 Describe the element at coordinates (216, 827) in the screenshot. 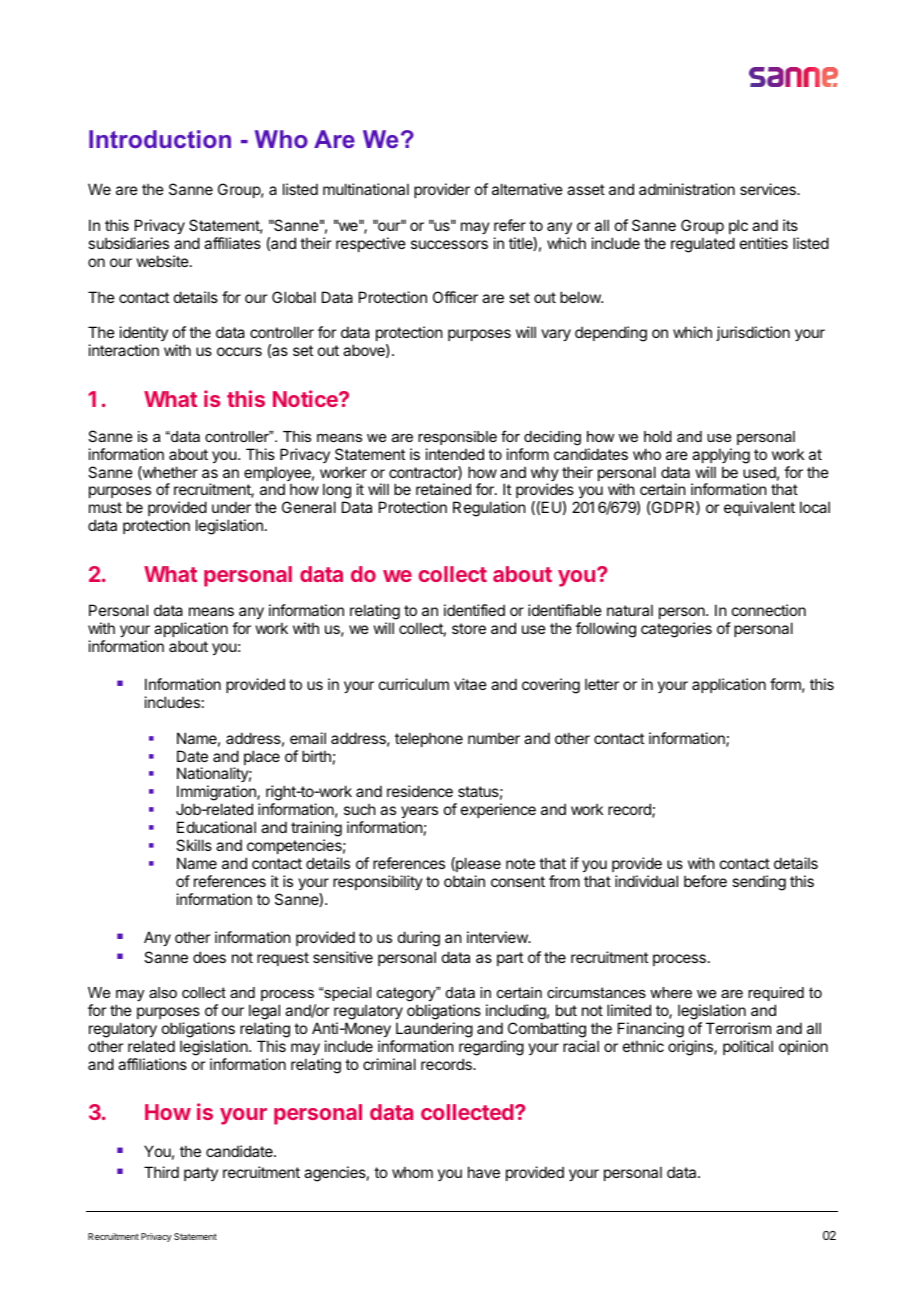

I see `Educational` at that location.
